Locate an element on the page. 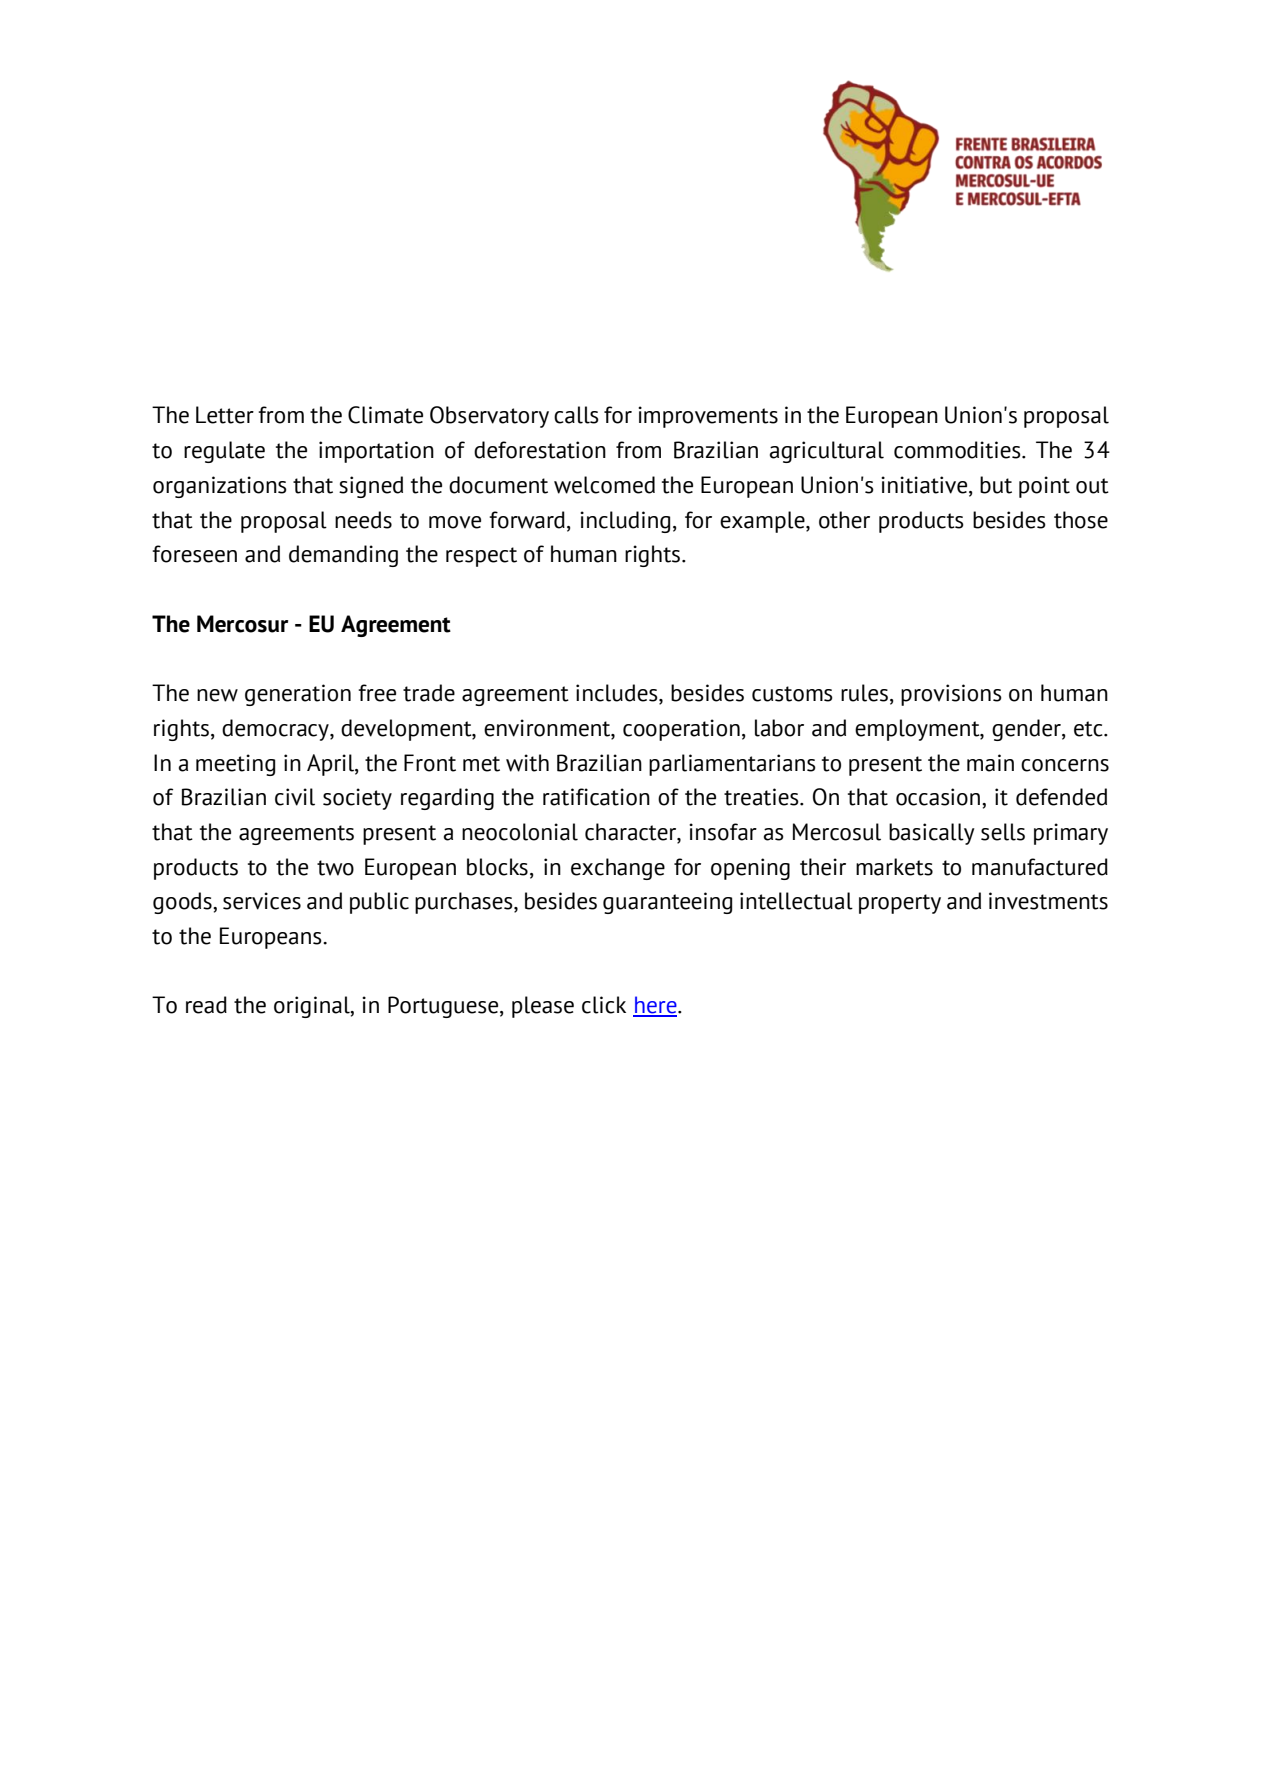 This image has height=1784, width=1262. including is located at coordinates (625, 522).
